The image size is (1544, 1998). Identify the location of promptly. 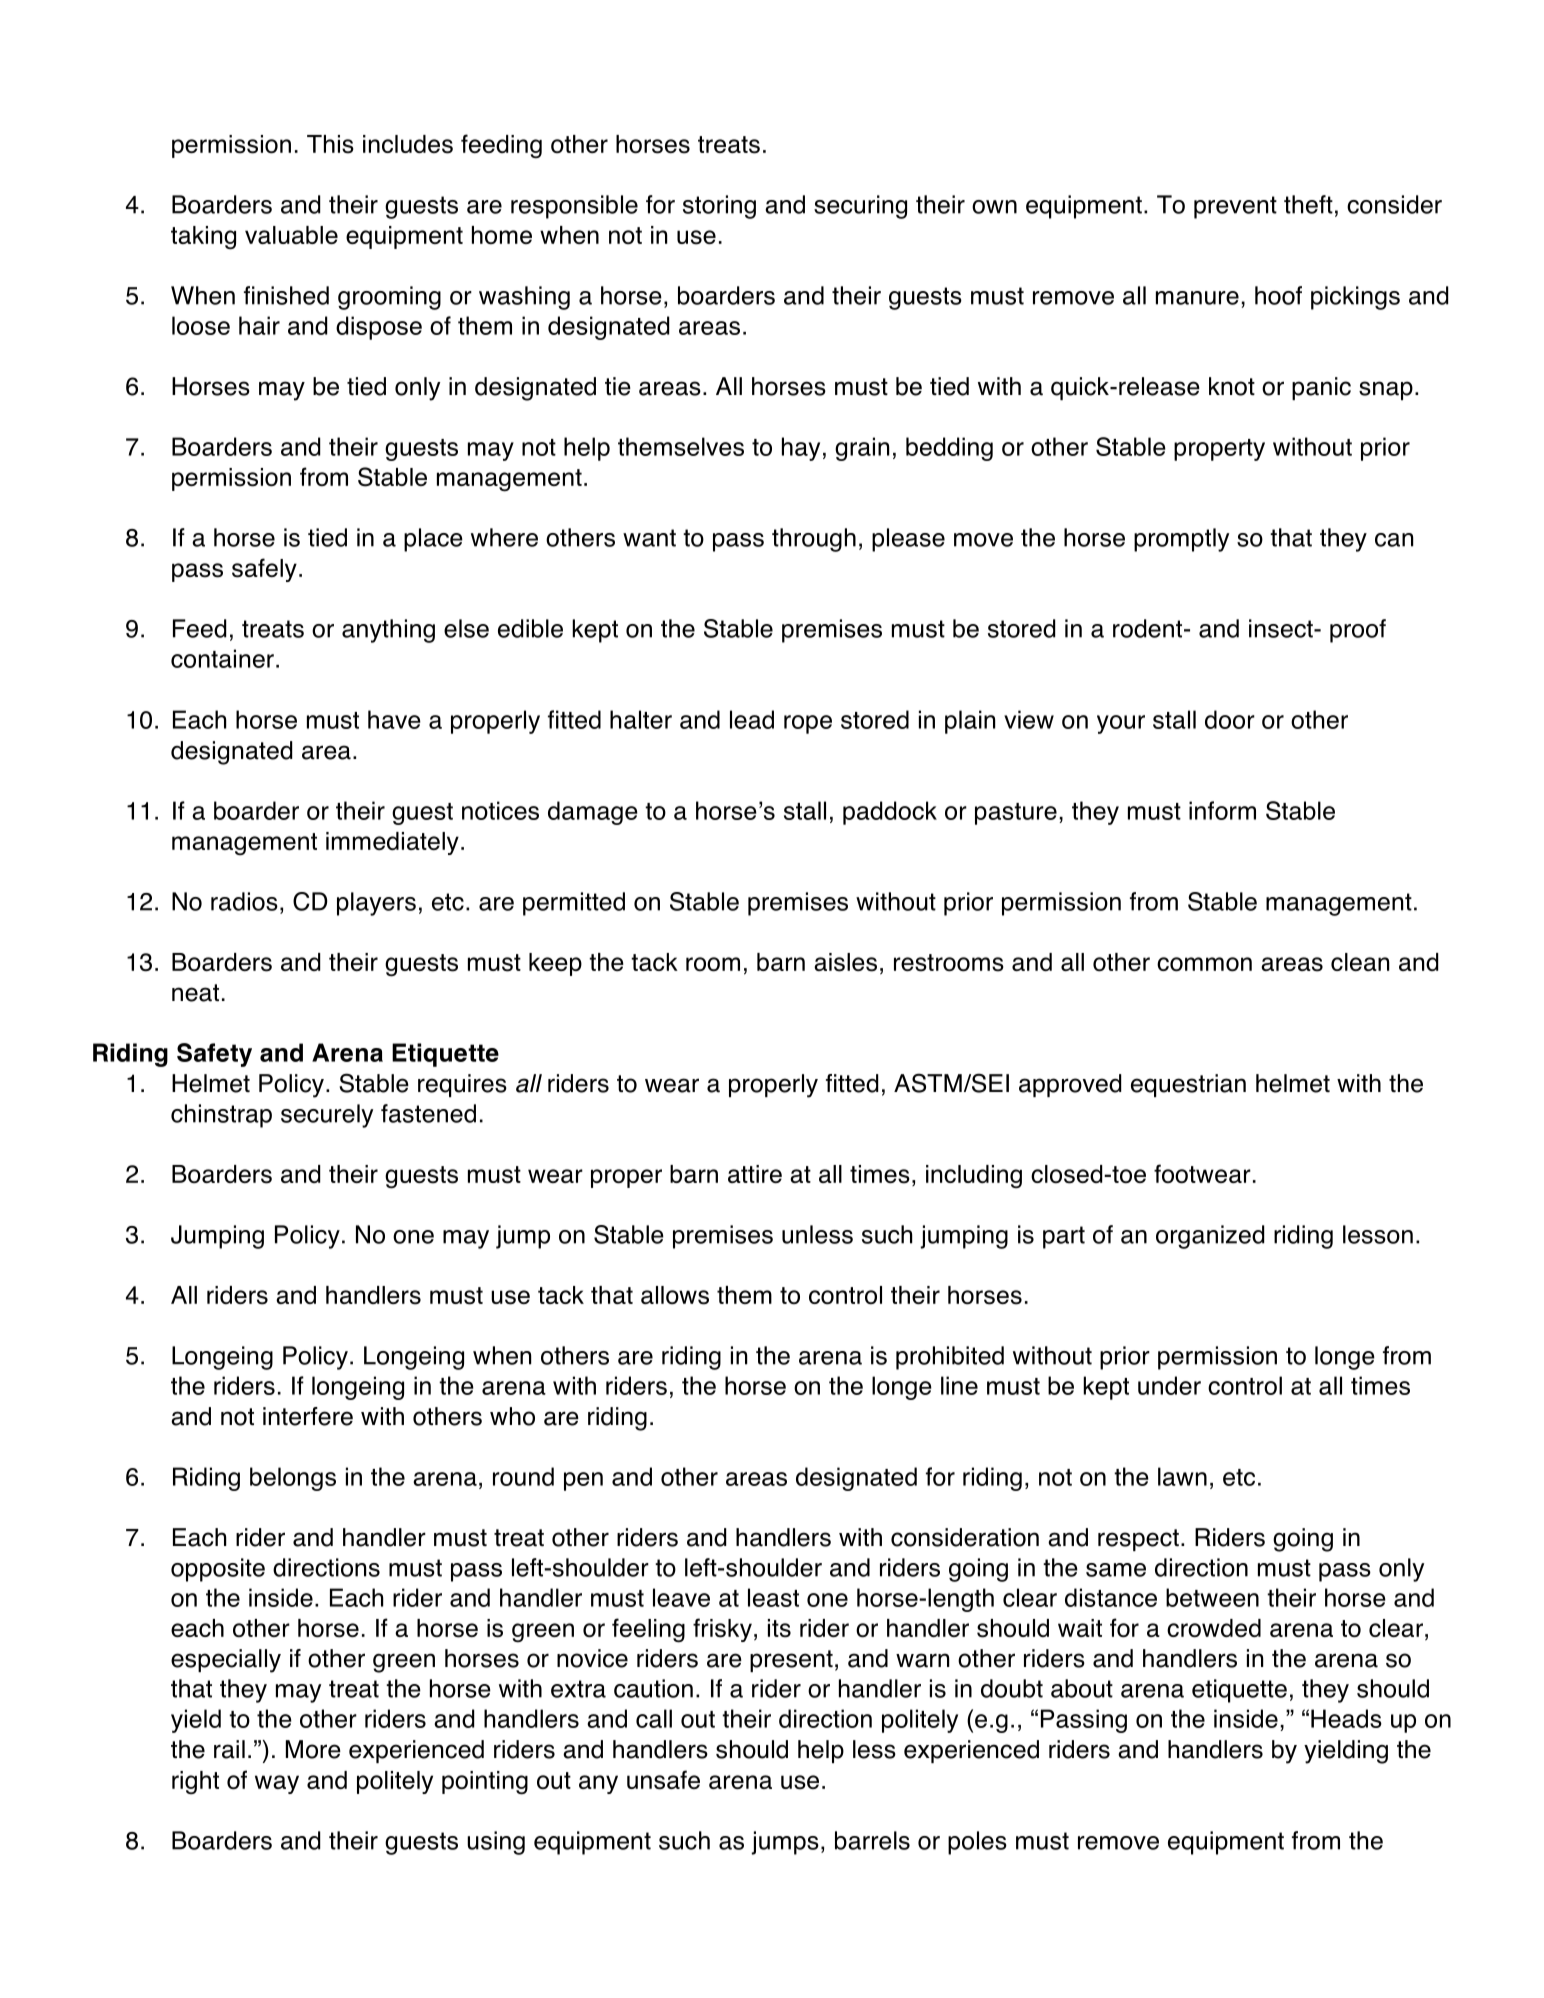
(1181, 540).
